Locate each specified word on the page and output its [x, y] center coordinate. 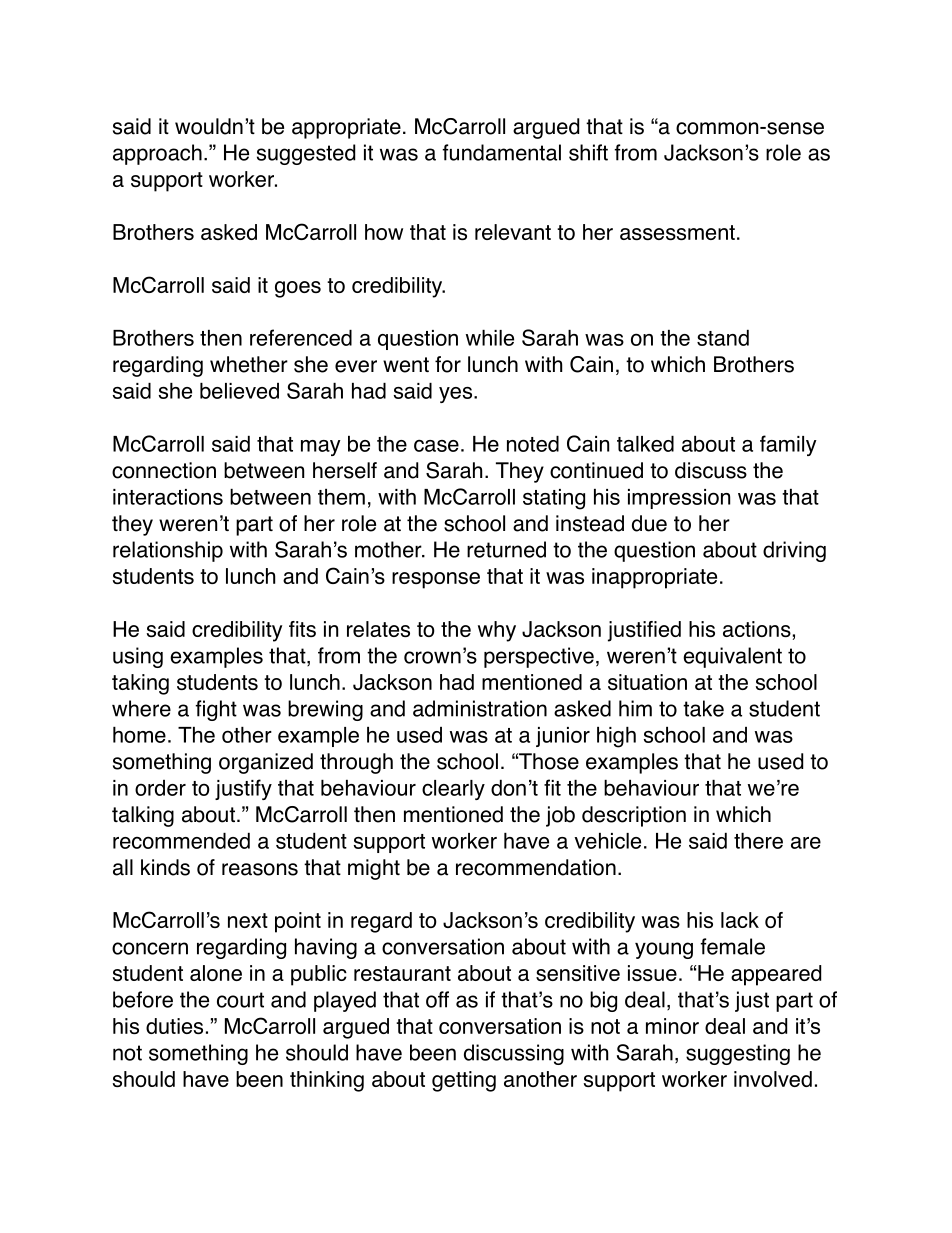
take [703, 708]
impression [679, 499]
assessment [677, 232]
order [160, 788]
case [436, 445]
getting [464, 1081]
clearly [453, 790]
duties [174, 1026]
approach [157, 154]
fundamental [501, 152]
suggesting [738, 1054]
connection [164, 470]
